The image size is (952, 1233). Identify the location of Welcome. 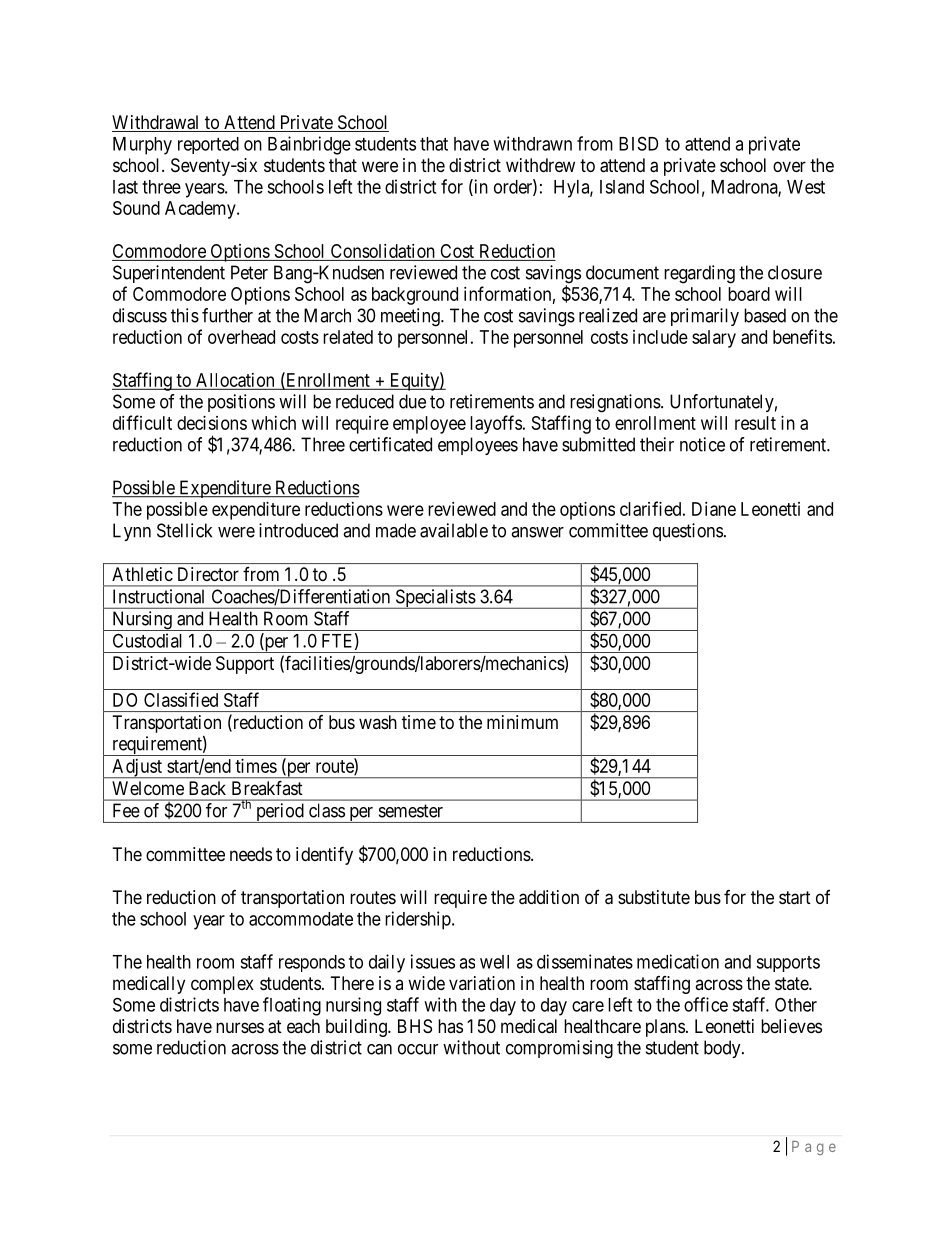
(148, 788).
